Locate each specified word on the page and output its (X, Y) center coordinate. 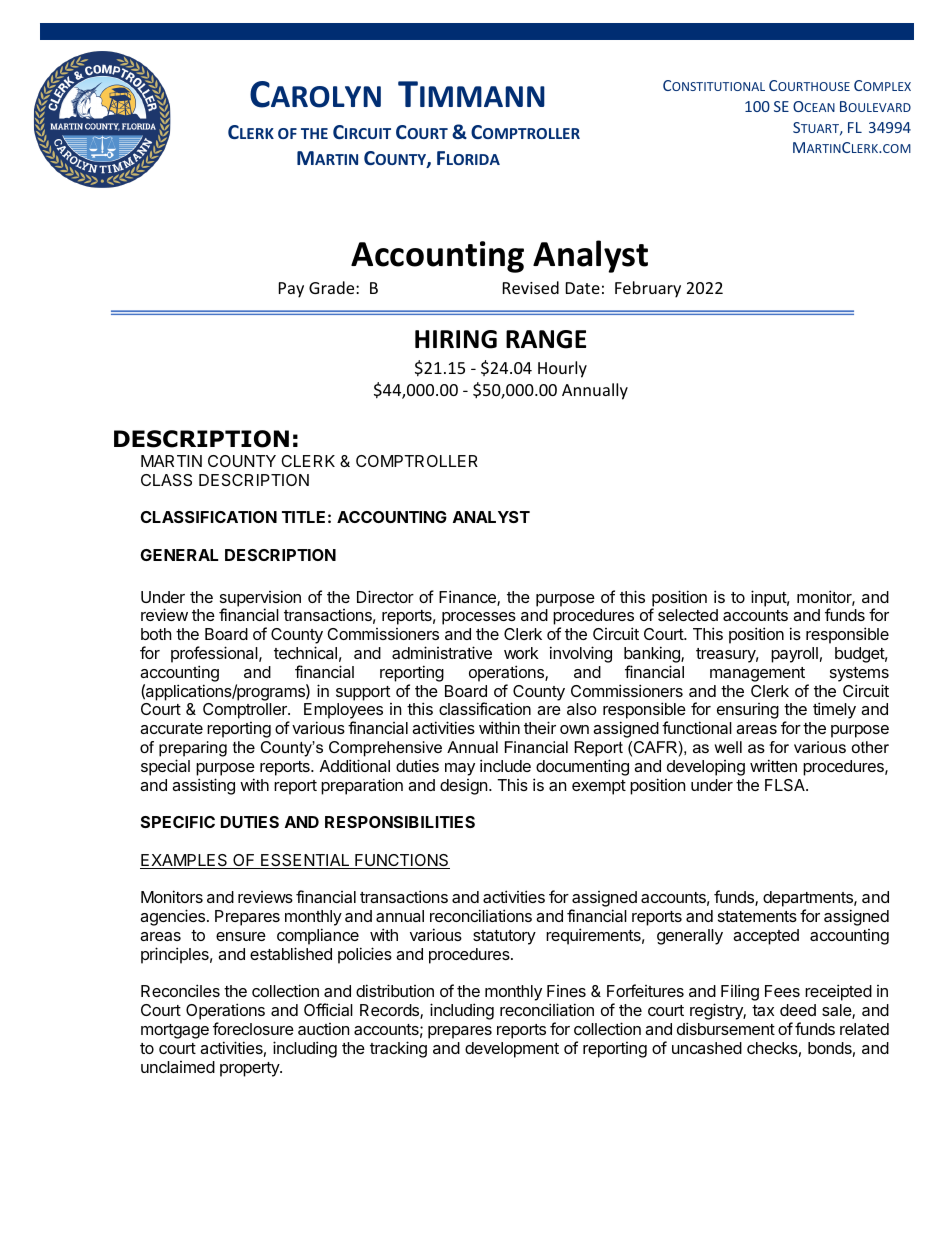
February (648, 289)
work (521, 653)
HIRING (456, 339)
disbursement (726, 1028)
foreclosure (253, 1028)
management (757, 674)
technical (305, 652)
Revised (531, 287)
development (512, 1050)
